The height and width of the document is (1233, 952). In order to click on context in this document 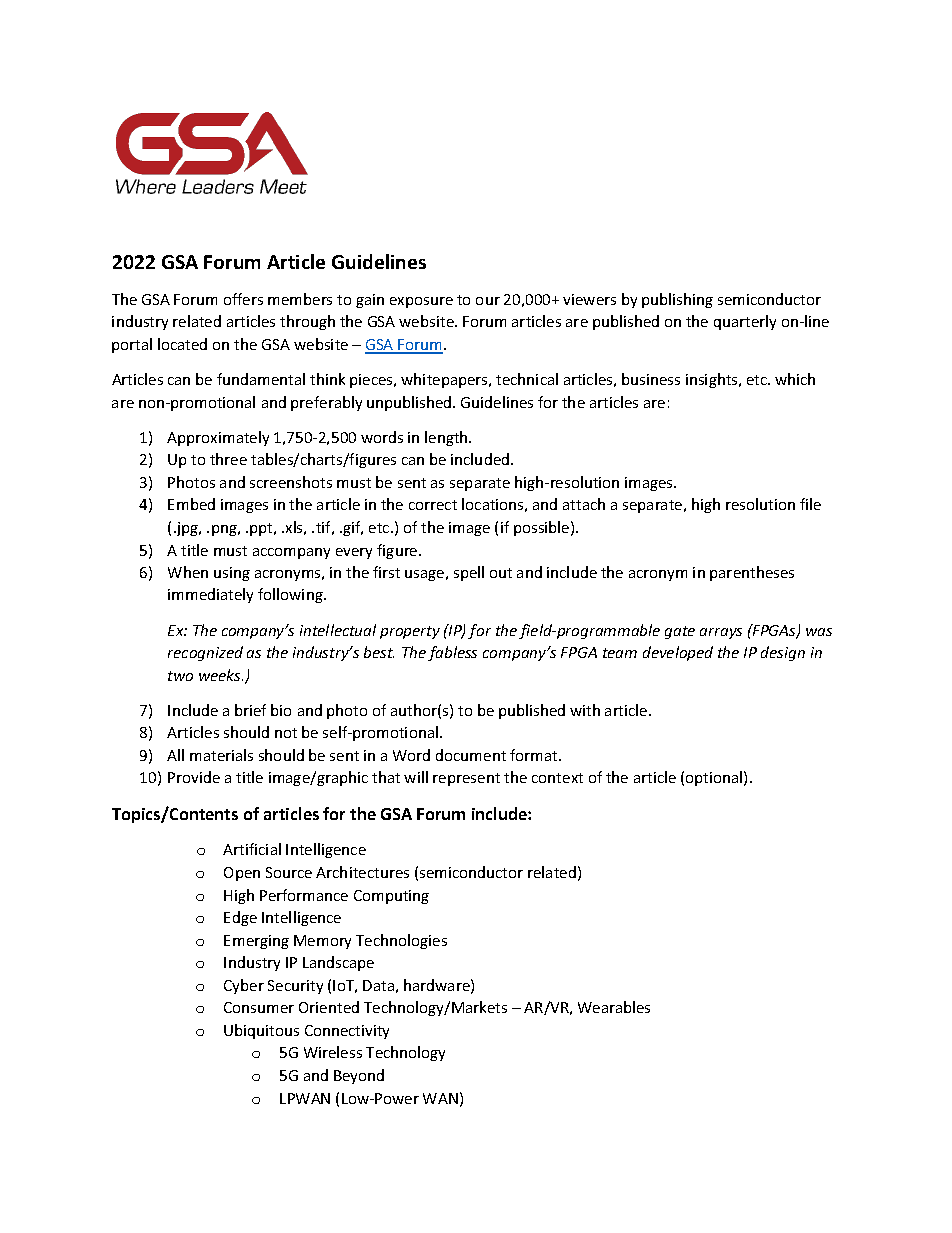, I will do `click(557, 778)`.
